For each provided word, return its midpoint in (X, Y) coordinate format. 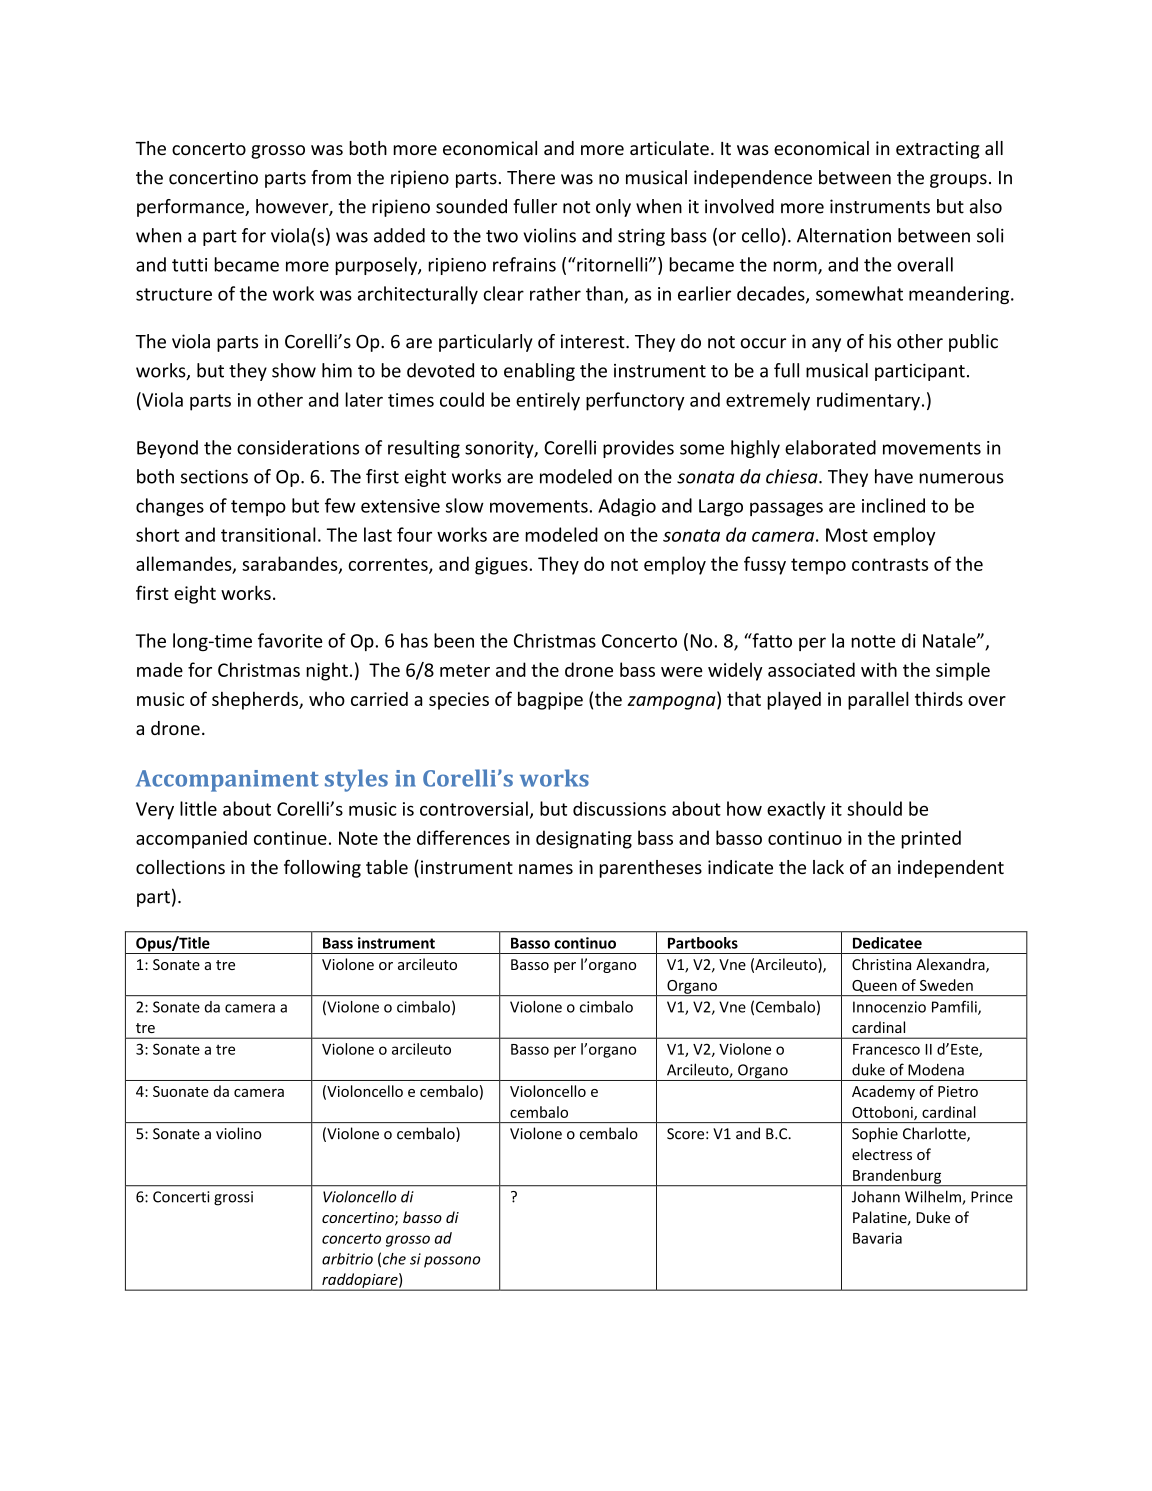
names (546, 869)
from (331, 177)
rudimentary (868, 401)
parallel (878, 700)
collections (180, 867)
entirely (548, 401)
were (682, 672)
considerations (298, 447)
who (327, 699)
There (531, 177)
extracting (937, 150)
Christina (881, 964)
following (322, 869)
